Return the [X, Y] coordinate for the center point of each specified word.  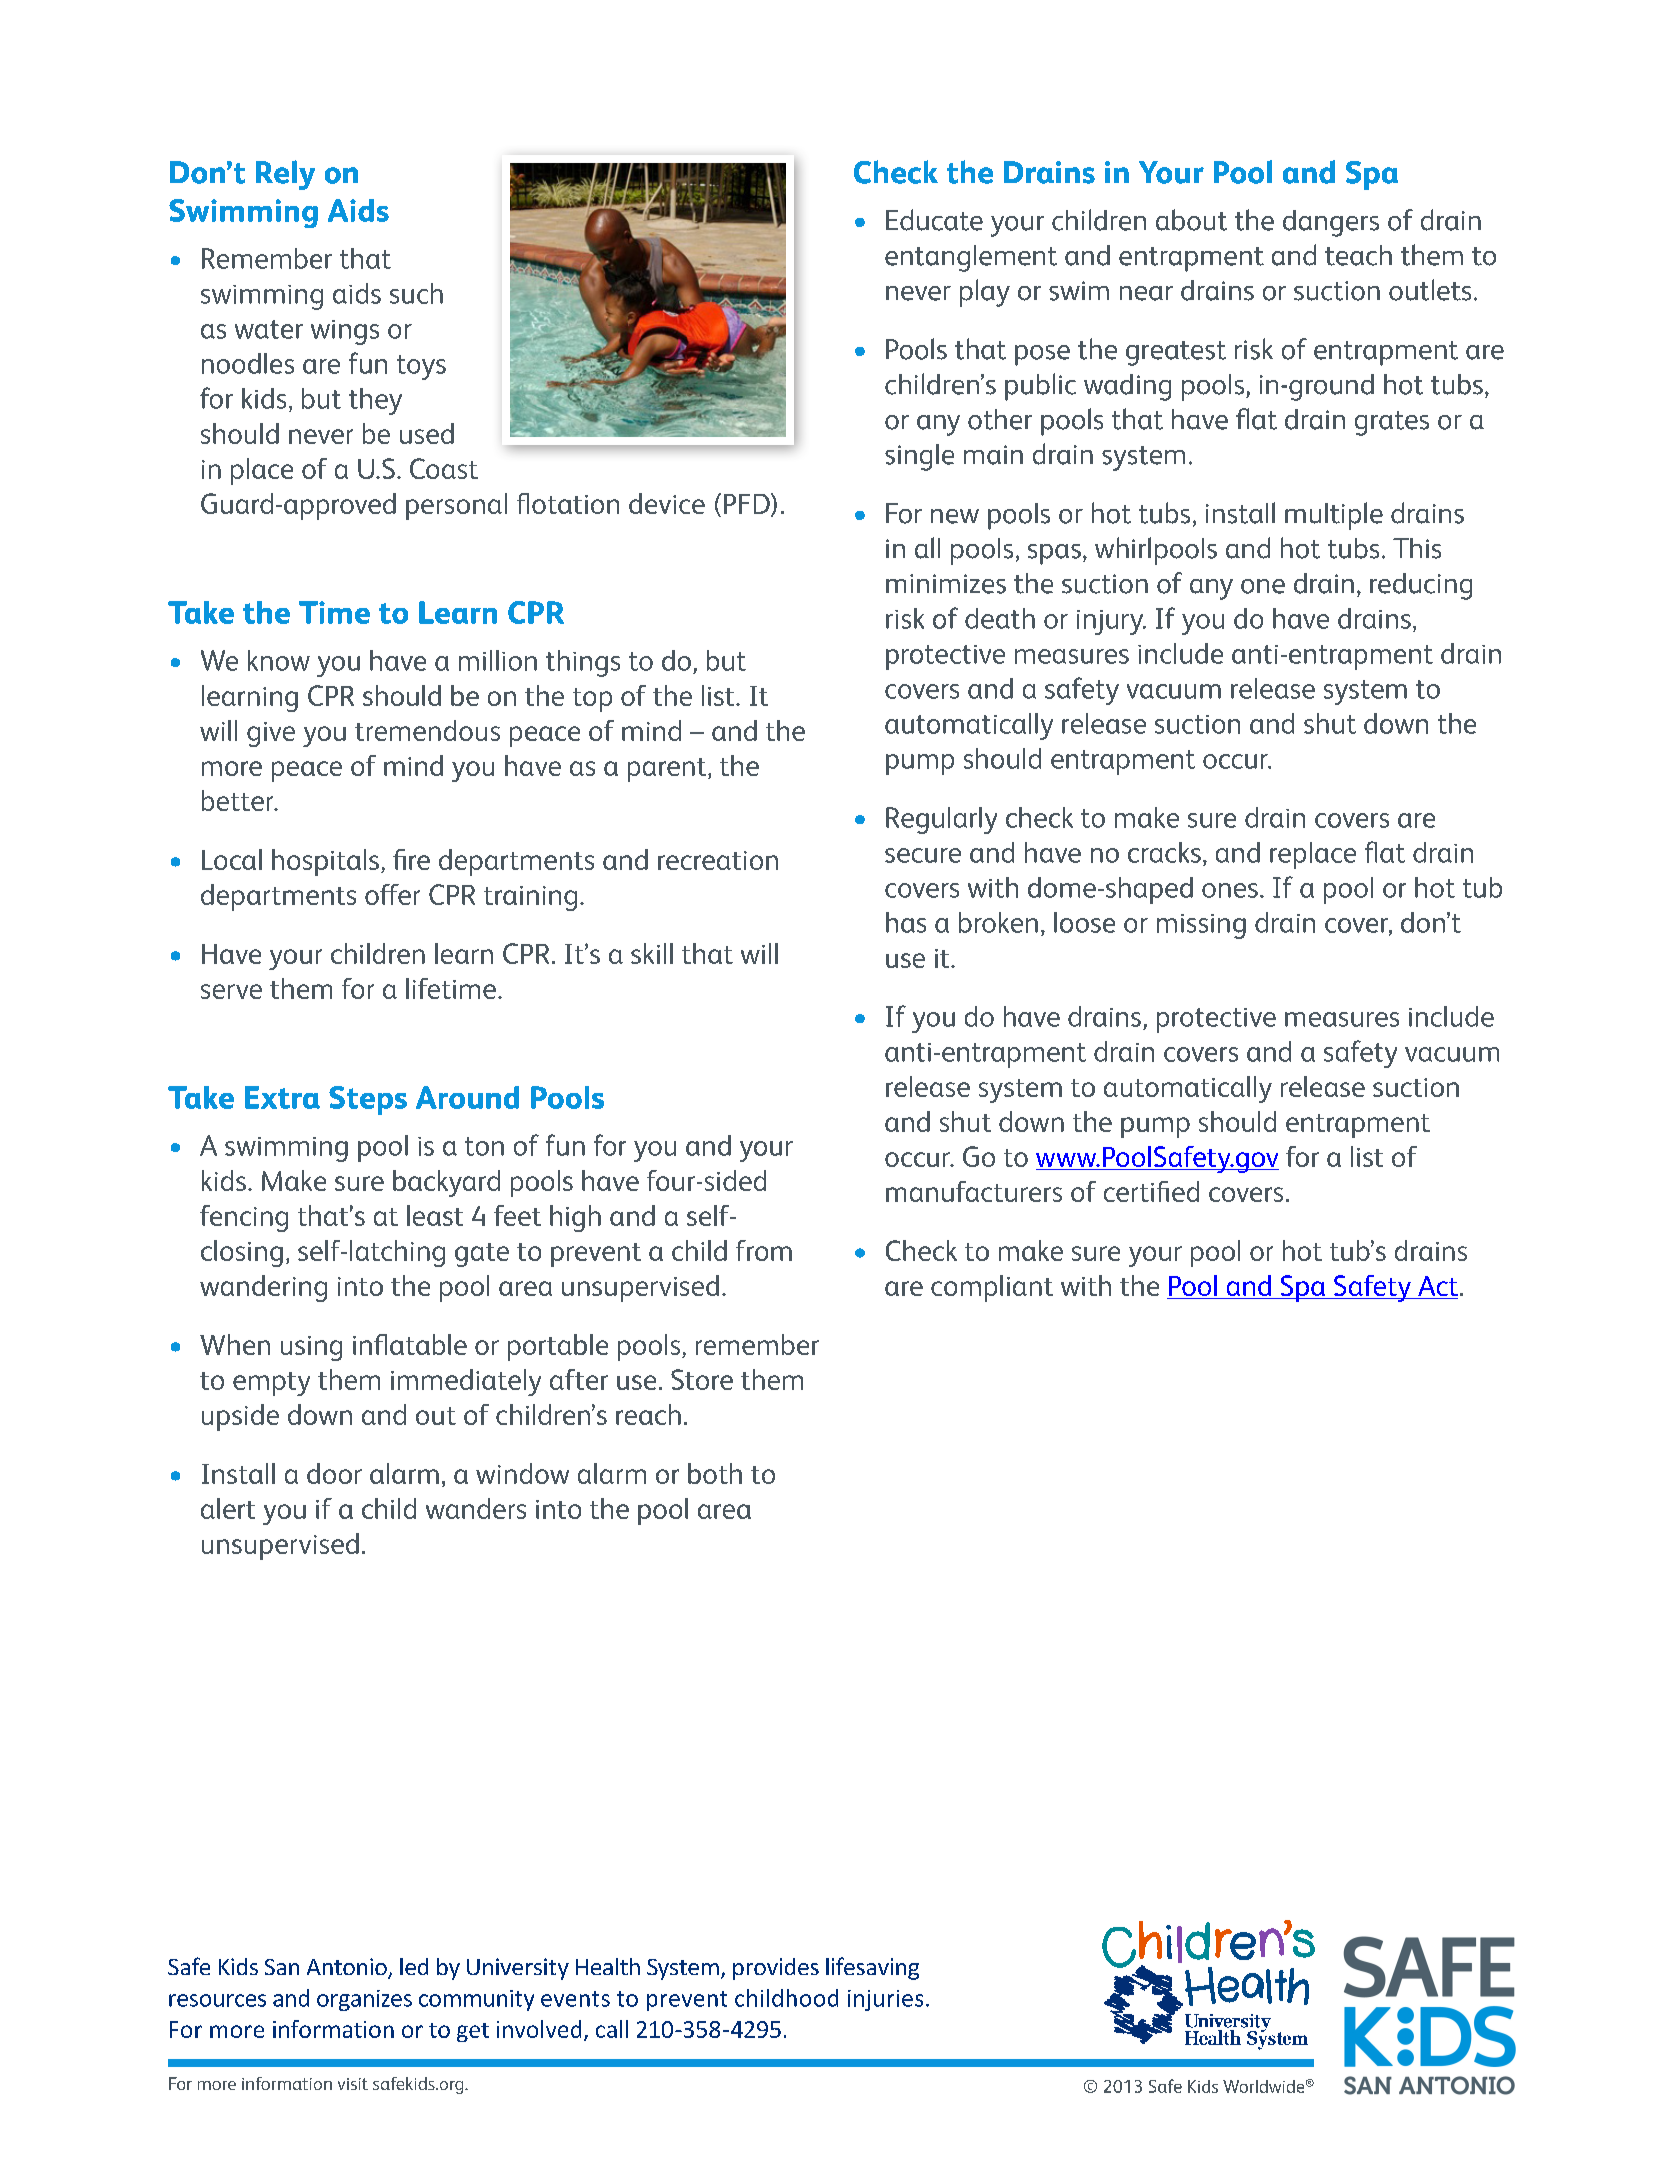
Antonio [348, 1968]
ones [1230, 890]
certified [1151, 1191]
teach [1358, 255]
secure [923, 855]
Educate [934, 220]
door [334, 1473]
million [498, 660]
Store [702, 1379]
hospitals [325, 862]
